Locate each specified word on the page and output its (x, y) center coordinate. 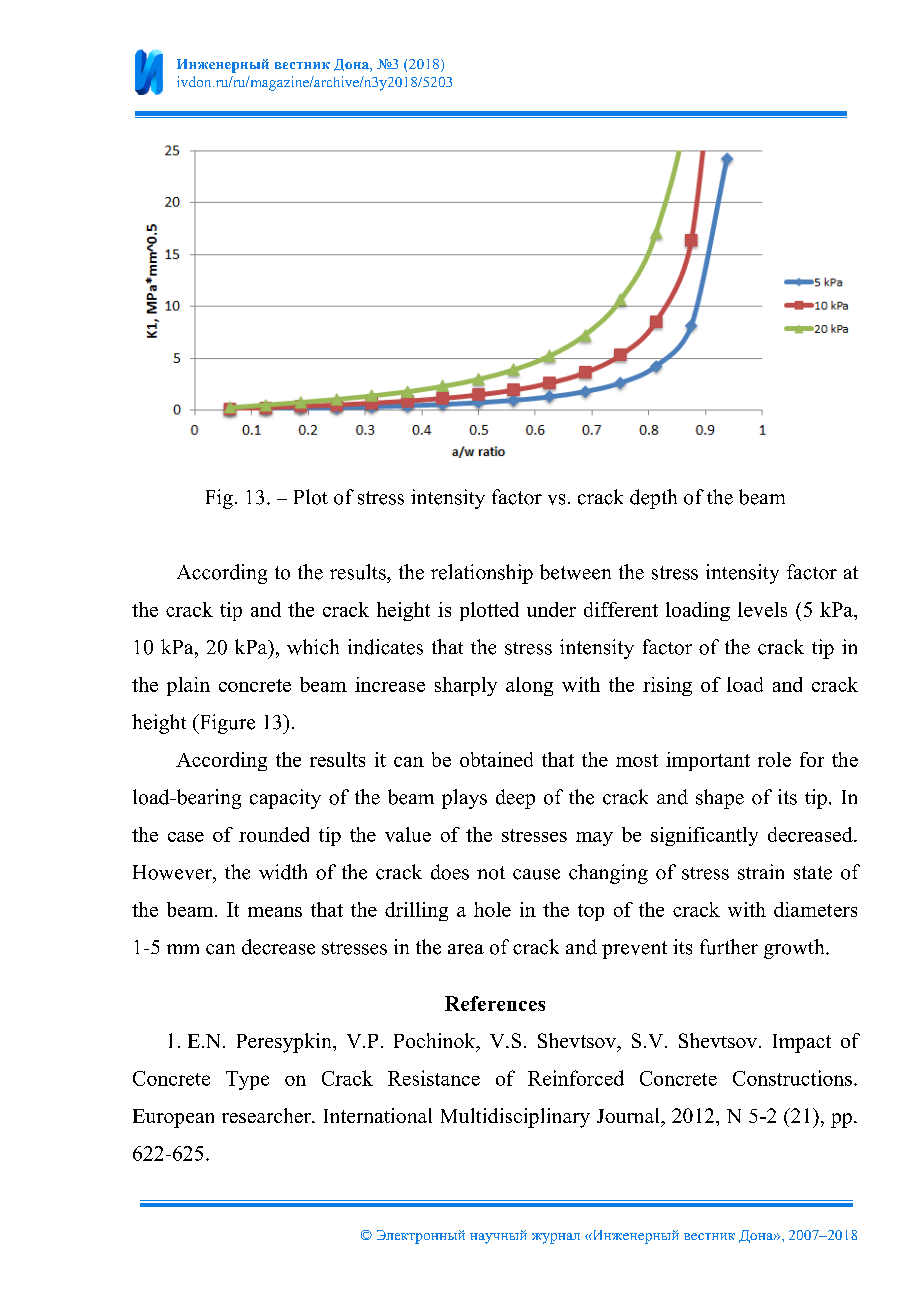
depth (653, 499)
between (575, 572)
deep (515, 799)
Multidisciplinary (515, 1118)
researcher (267, 1115)
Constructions (792, 1078)
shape (720, 799)
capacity (285, 799)
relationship (482, 574)
